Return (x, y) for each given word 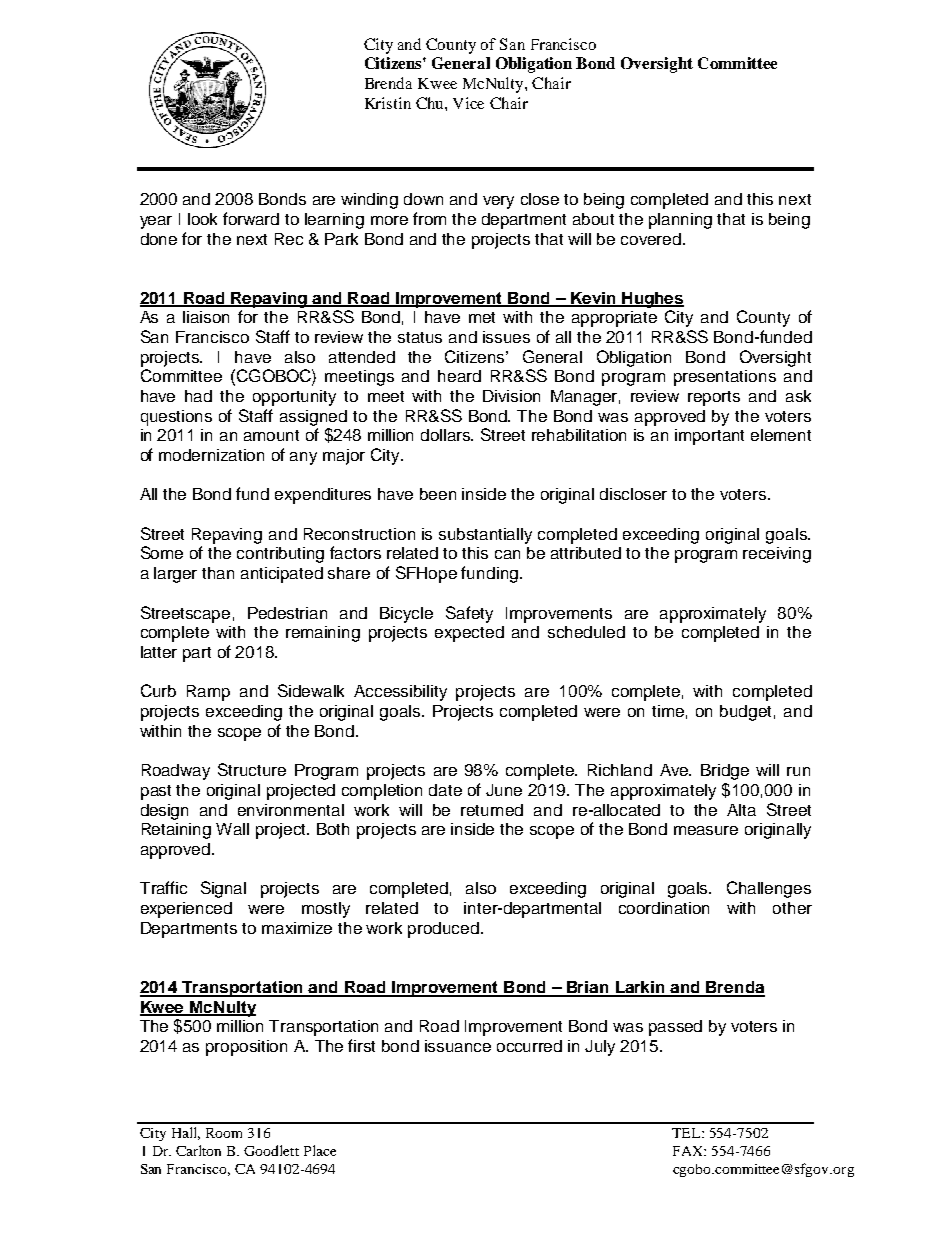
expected (469, 634)
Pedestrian (287, 613)
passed (675, 1028)
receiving (777, 555)
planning (680, 221)
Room (224, 1133)
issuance (458, 1046)
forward (251, 218)
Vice (468, 103)
